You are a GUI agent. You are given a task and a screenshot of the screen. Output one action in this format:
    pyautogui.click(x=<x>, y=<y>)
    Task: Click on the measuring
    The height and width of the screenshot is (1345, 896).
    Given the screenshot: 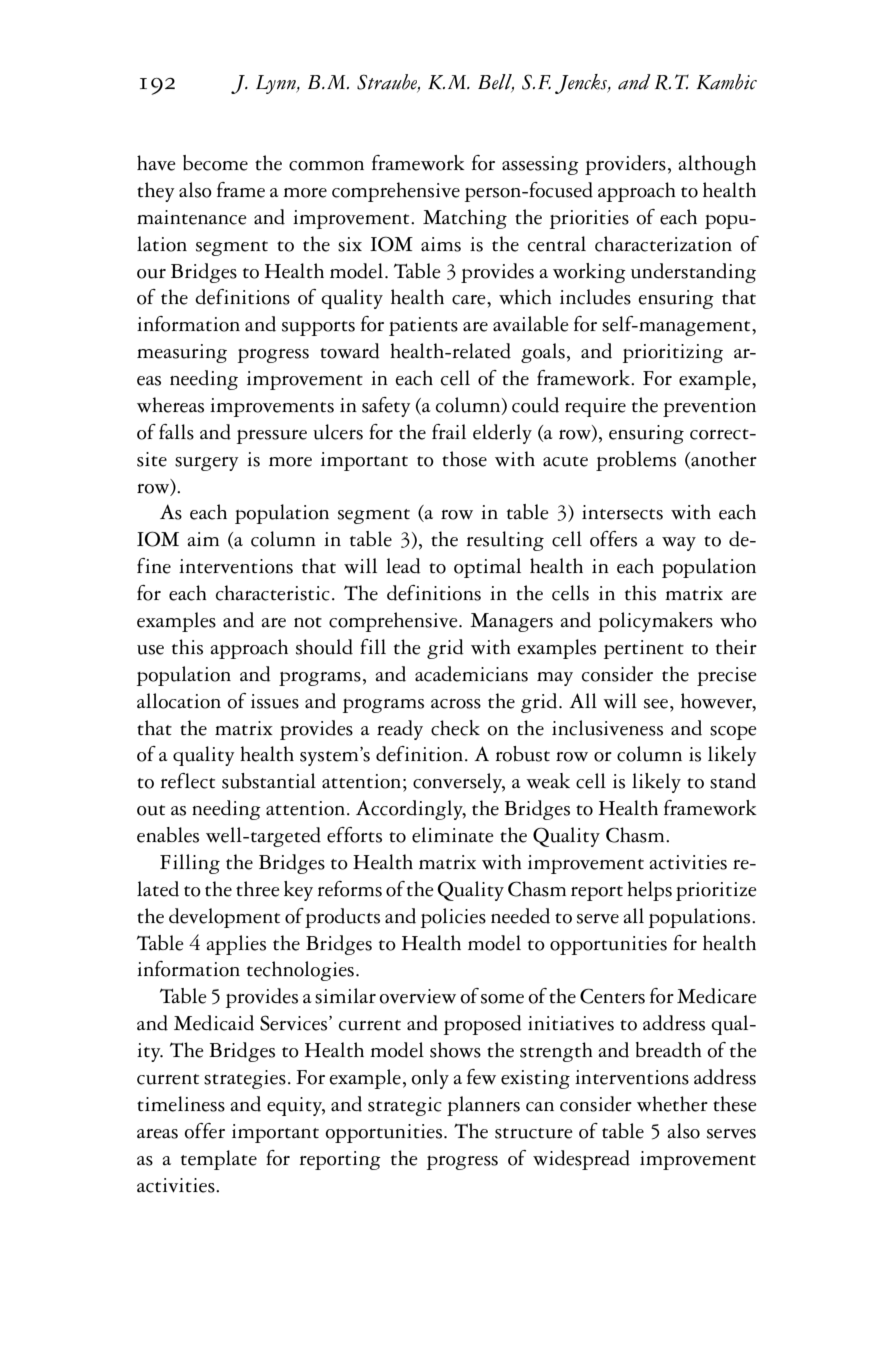 What is the action you would take?
    pyautogui.click(x=182, y=353)
